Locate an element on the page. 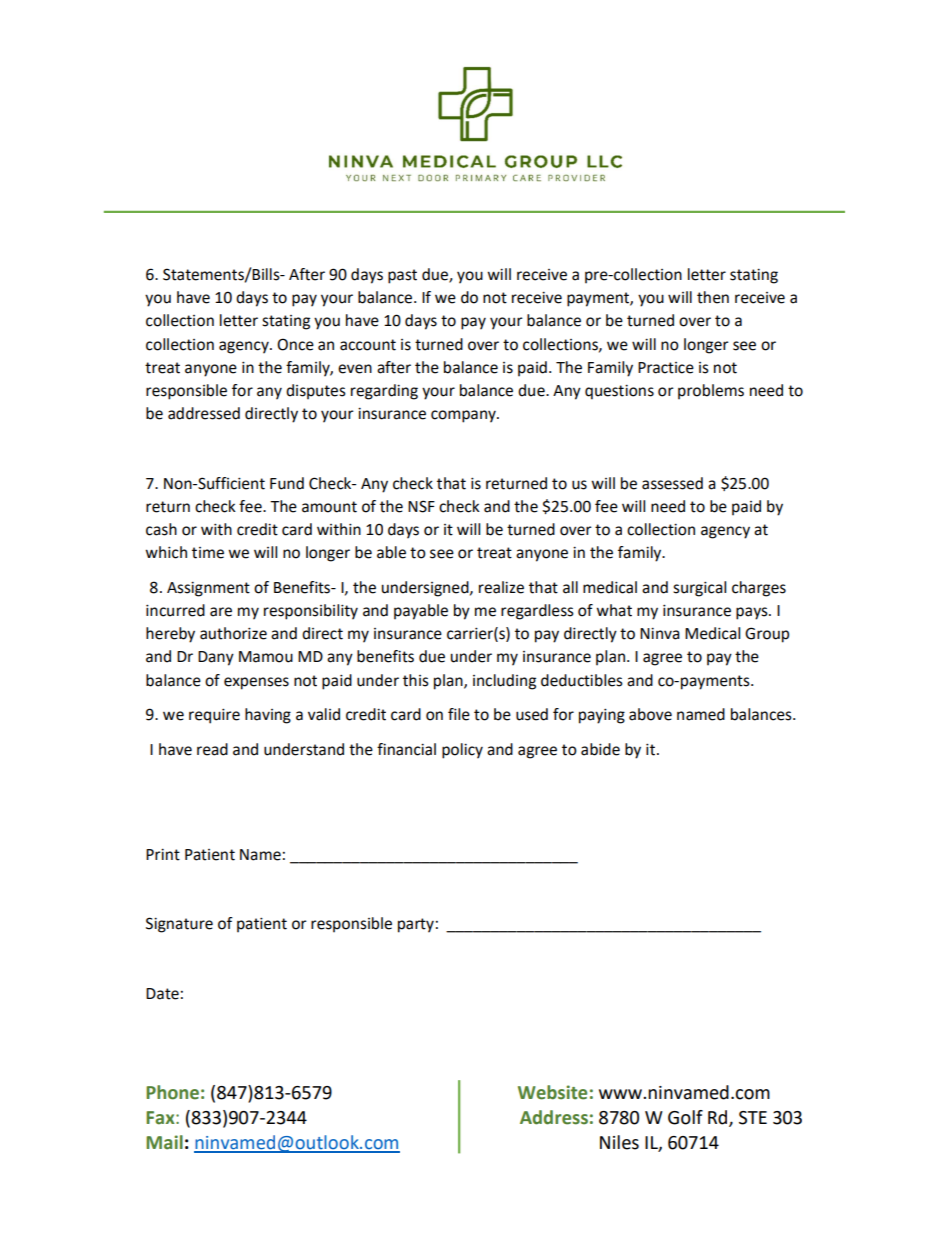 Image resolution: width=952 pixels, height=1233 pixels. Fund is located at coordinates (287, 483).
